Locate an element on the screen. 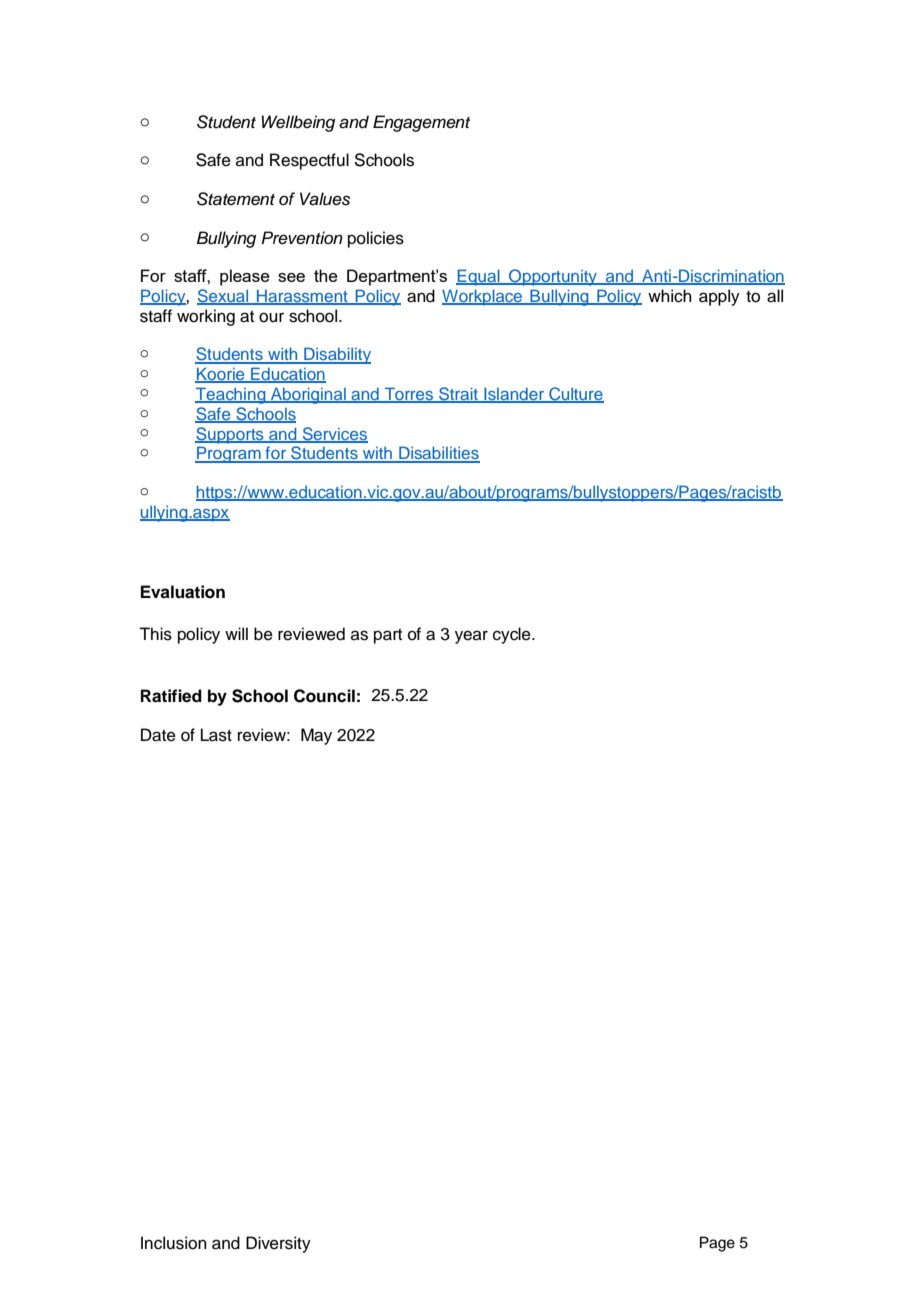 The image size is (924, 1308). May is located at coordinates (316, 736).
